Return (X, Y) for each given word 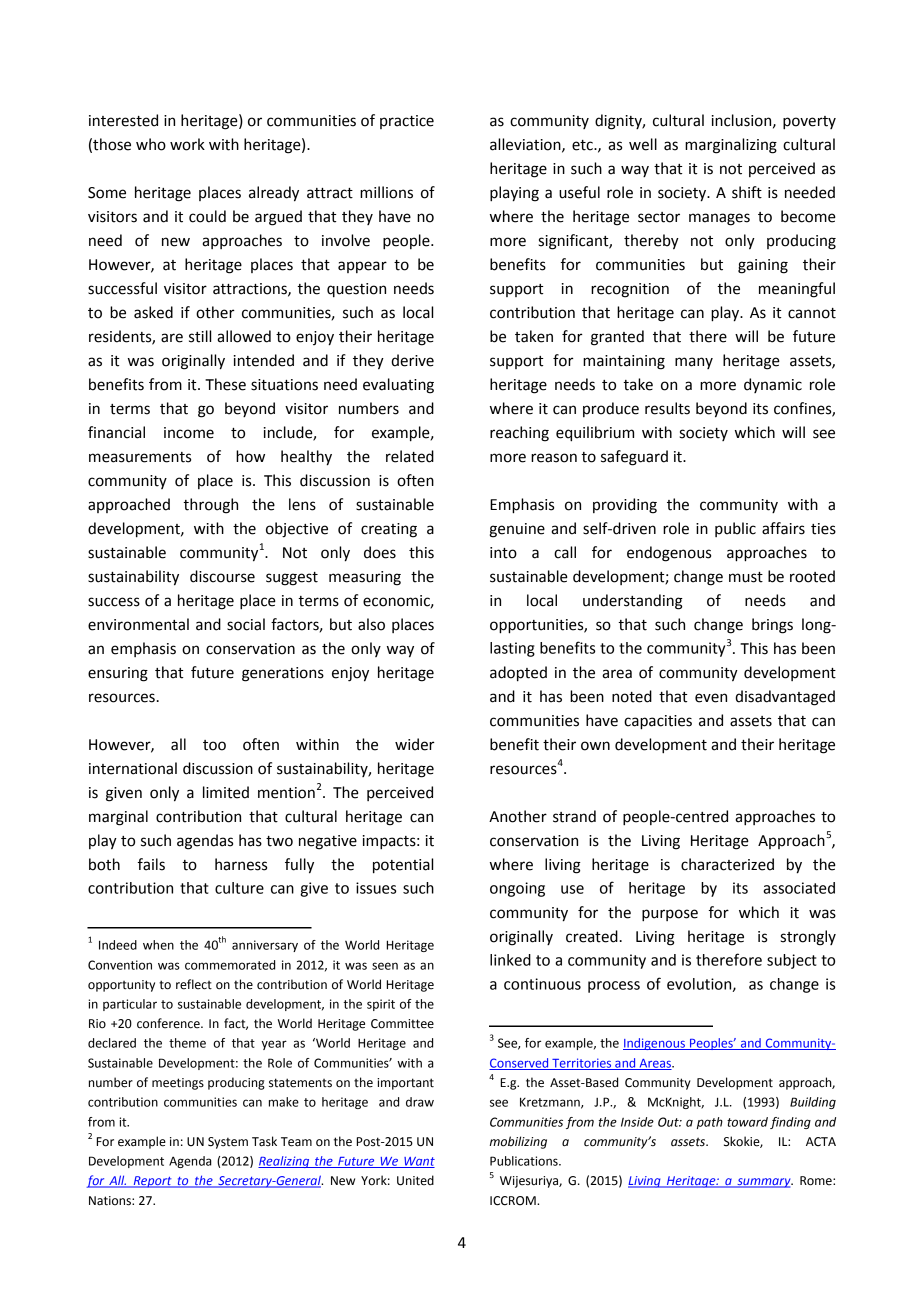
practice (407, 122)
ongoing (517, 889)
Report (152, 1182)
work (187, 144)
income (189, 433)
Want (418, 1162)
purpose (670, 915)
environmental (138, 624)
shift (747, 192)
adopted (518, 674)
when (158, 945)
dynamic (773, 385)
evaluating (398, 386)
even (711, 698)
